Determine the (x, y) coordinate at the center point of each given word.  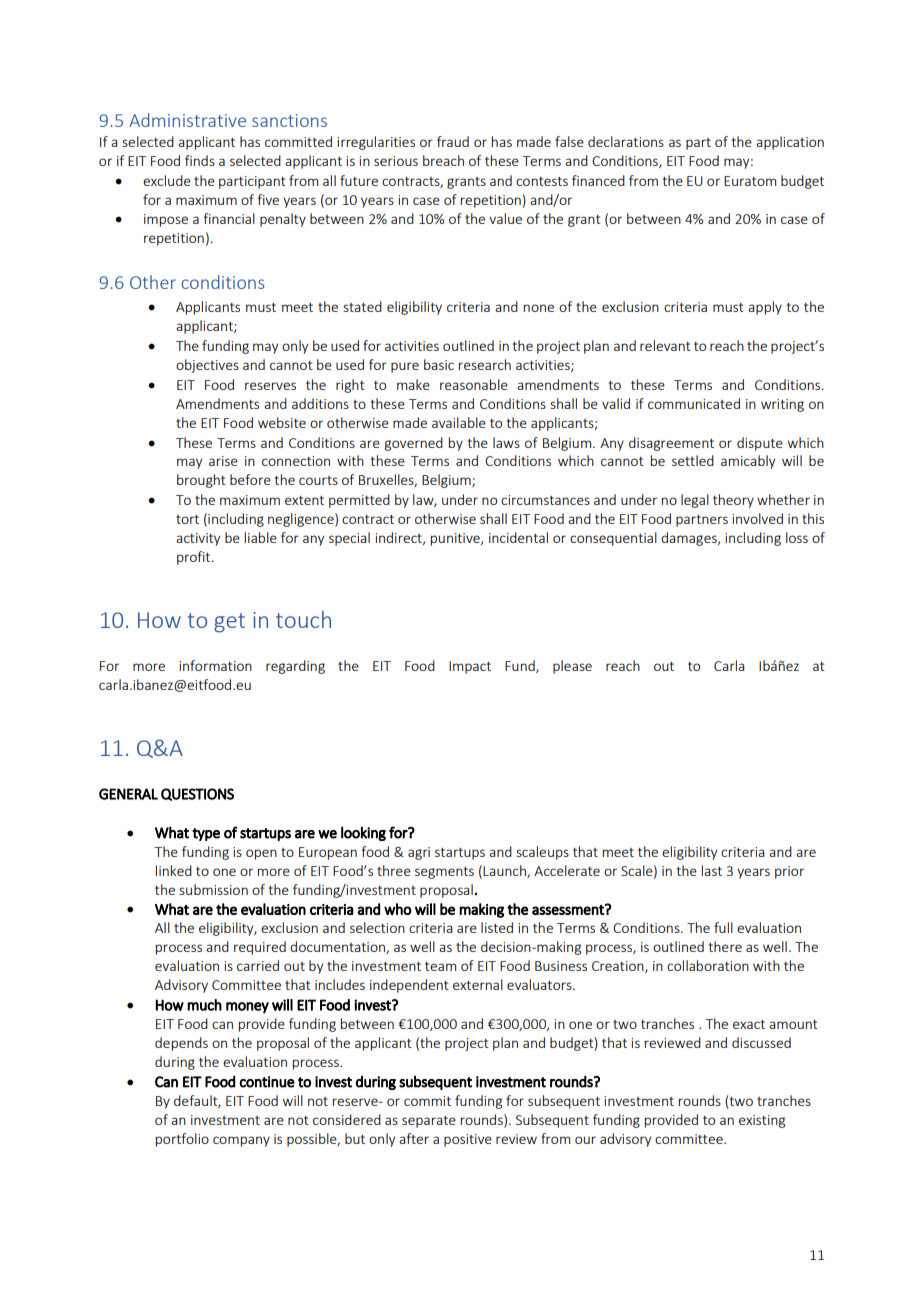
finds (200, 160)
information (215, 665)
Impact (470, 667)
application (790, 143)
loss (797, 537)
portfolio (182, 1140)
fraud (453, 141)
